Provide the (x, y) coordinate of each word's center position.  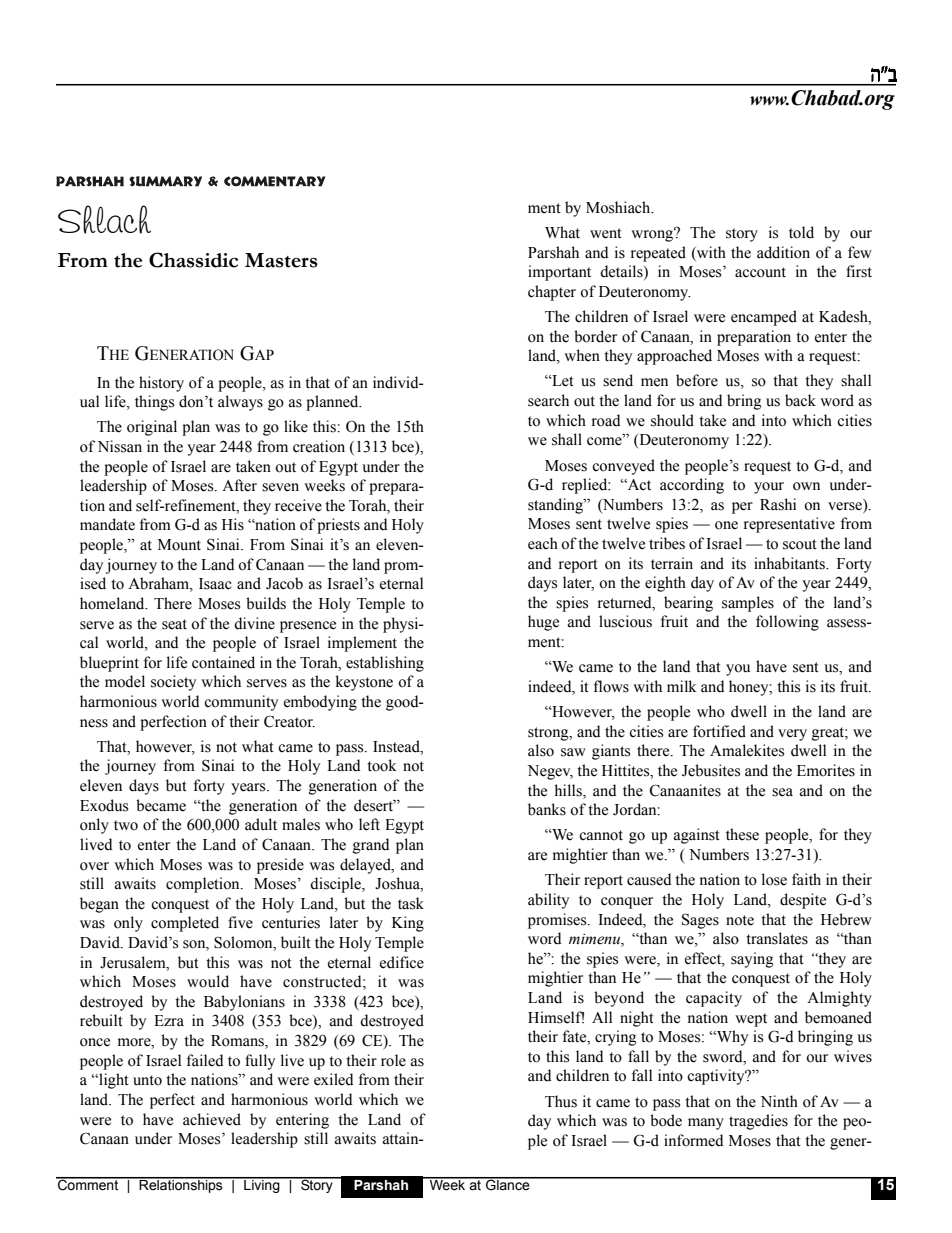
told (801, 232)
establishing (385, 664)
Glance (508, 1184)
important (559, 273)
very (792, 735)
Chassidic (193, 260)
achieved (212, 1119)
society (173, 683)
